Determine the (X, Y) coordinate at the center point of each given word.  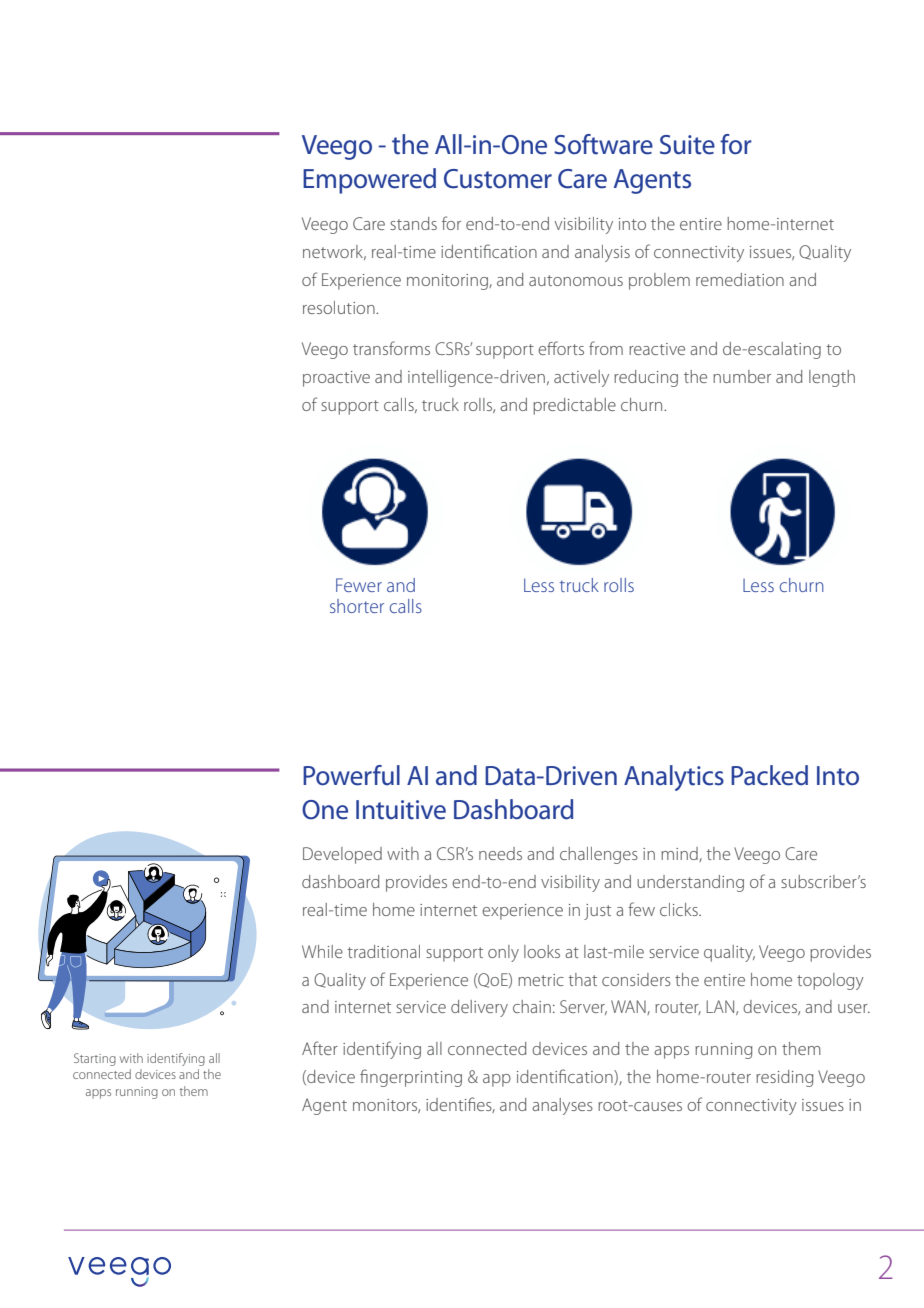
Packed (769, 775)
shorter (357, 606)
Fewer (359, 585)
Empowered (369, 181)
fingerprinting (411, 1078)
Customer (498, 179)
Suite (687, 145)
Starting (95, 1059)
